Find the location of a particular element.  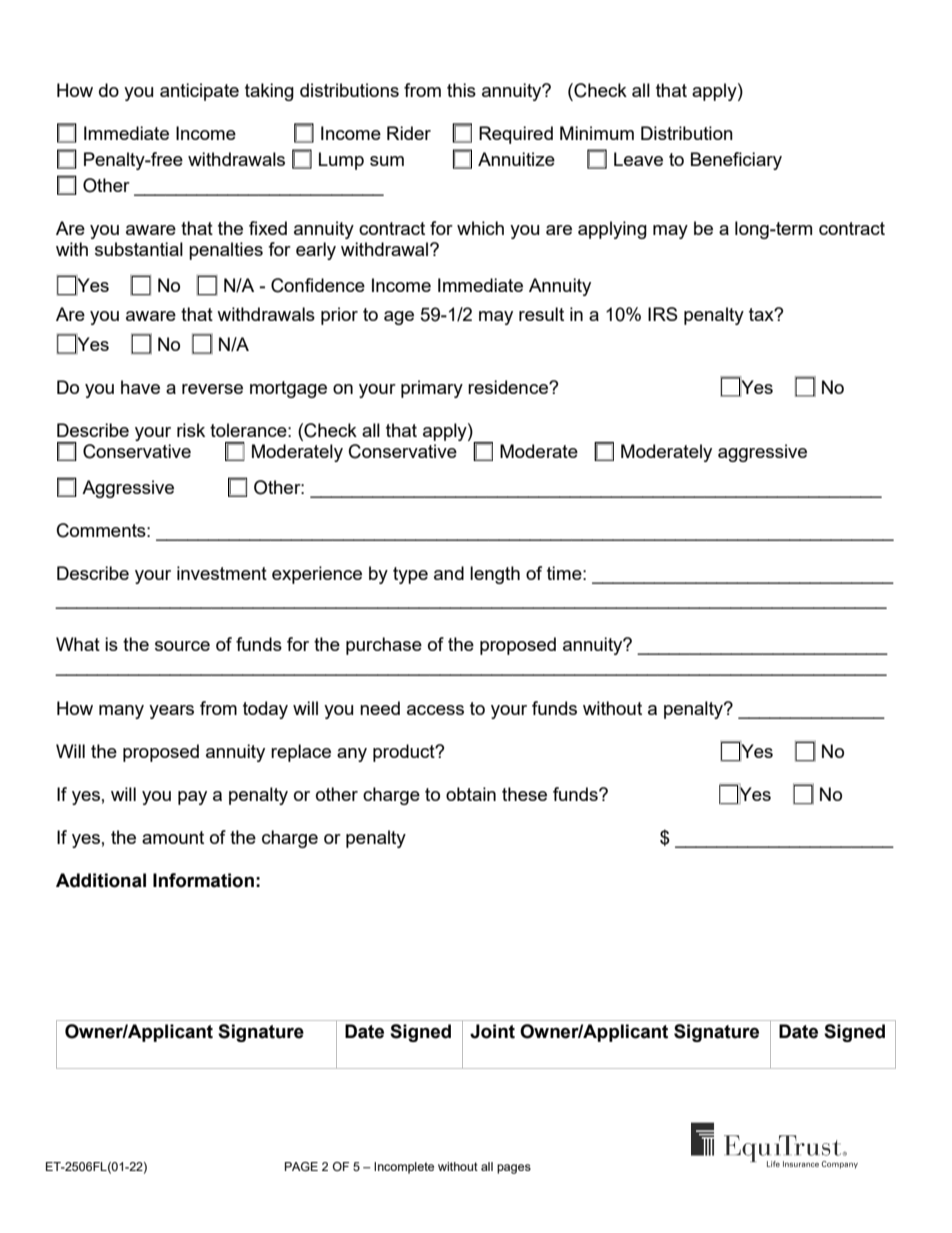

anticipate is located at coordinates (199, 92).
